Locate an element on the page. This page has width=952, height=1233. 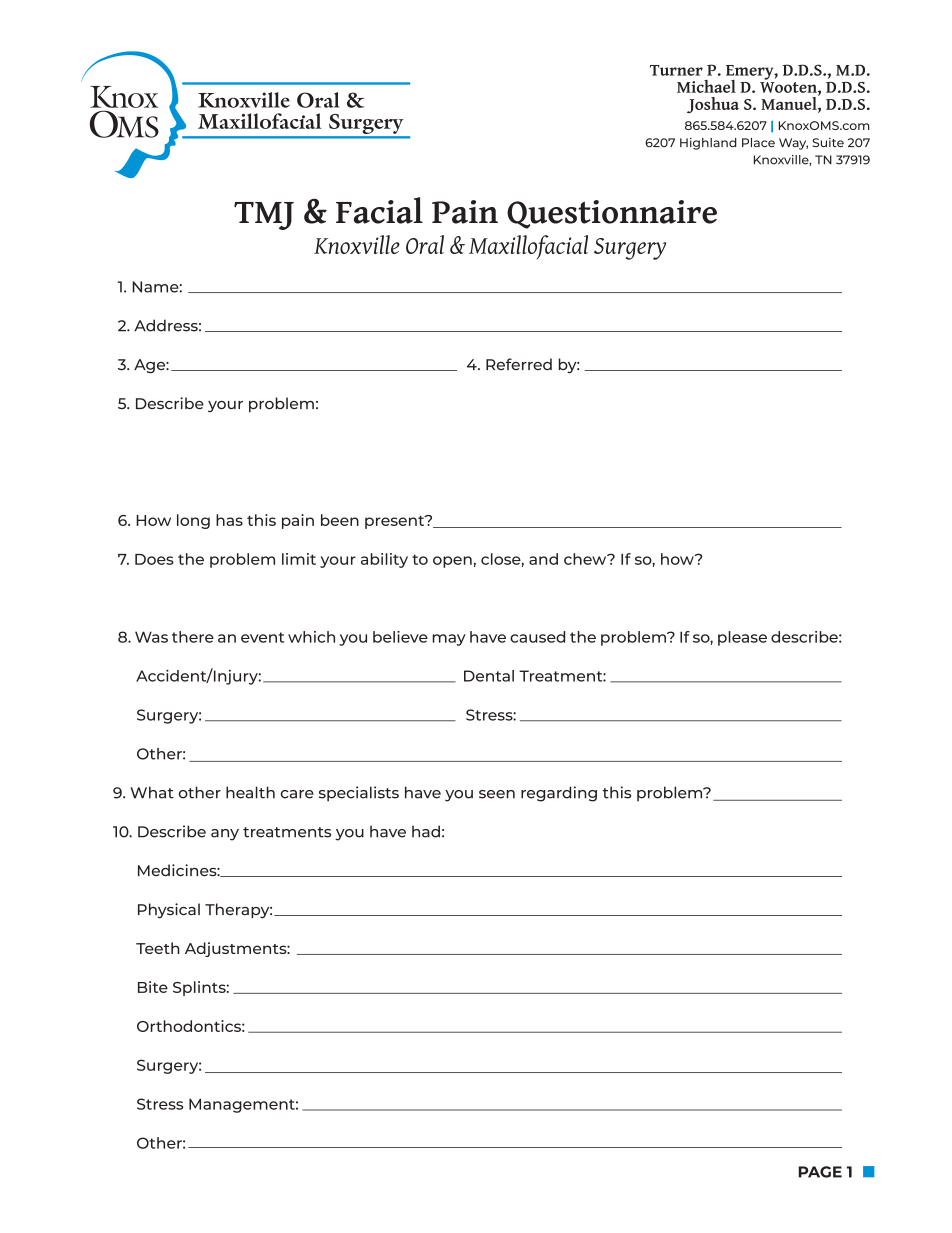
Bite is located at coordinates (153, 987).
